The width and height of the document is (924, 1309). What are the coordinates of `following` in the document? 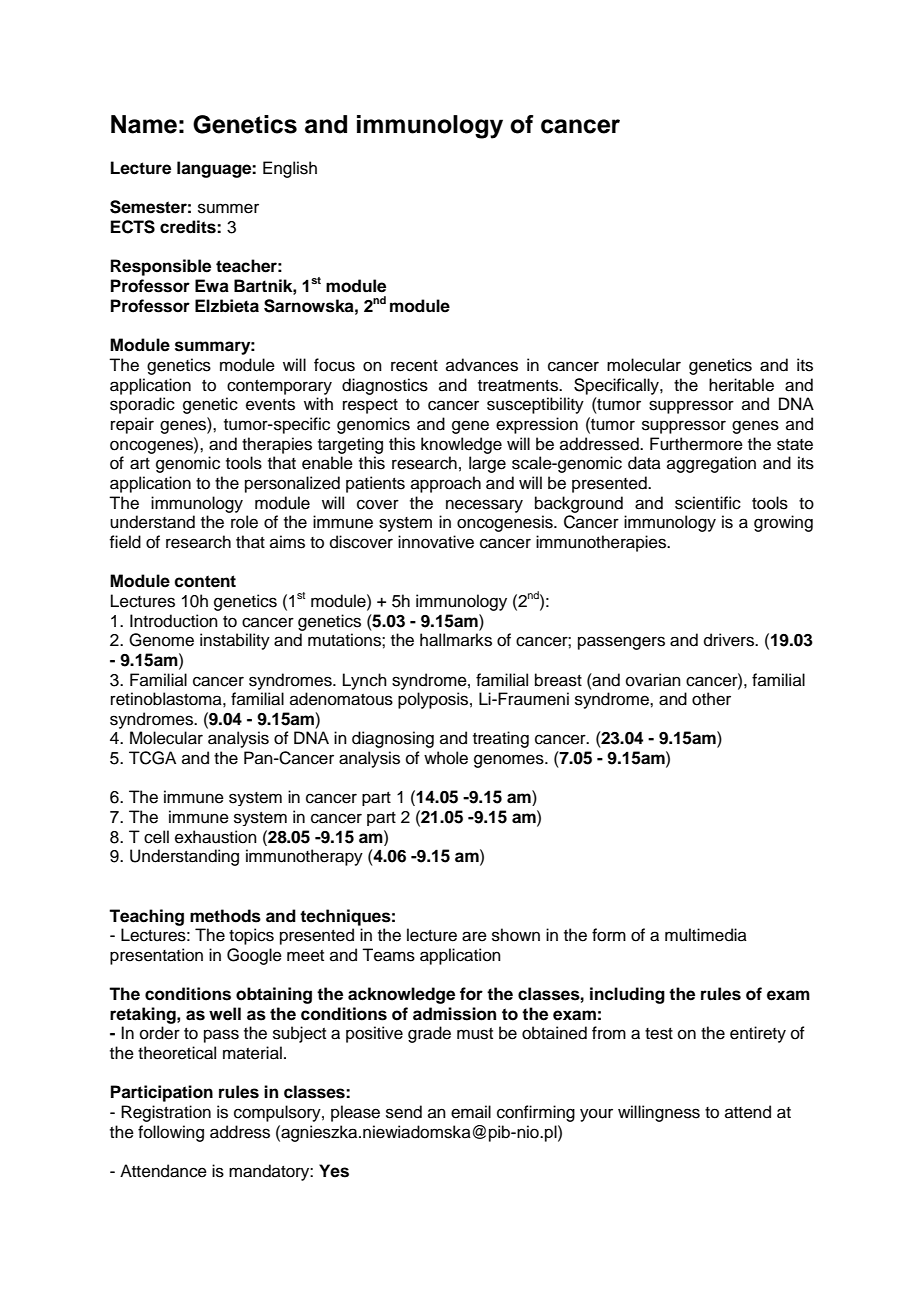 It's located at (171, 1133).
